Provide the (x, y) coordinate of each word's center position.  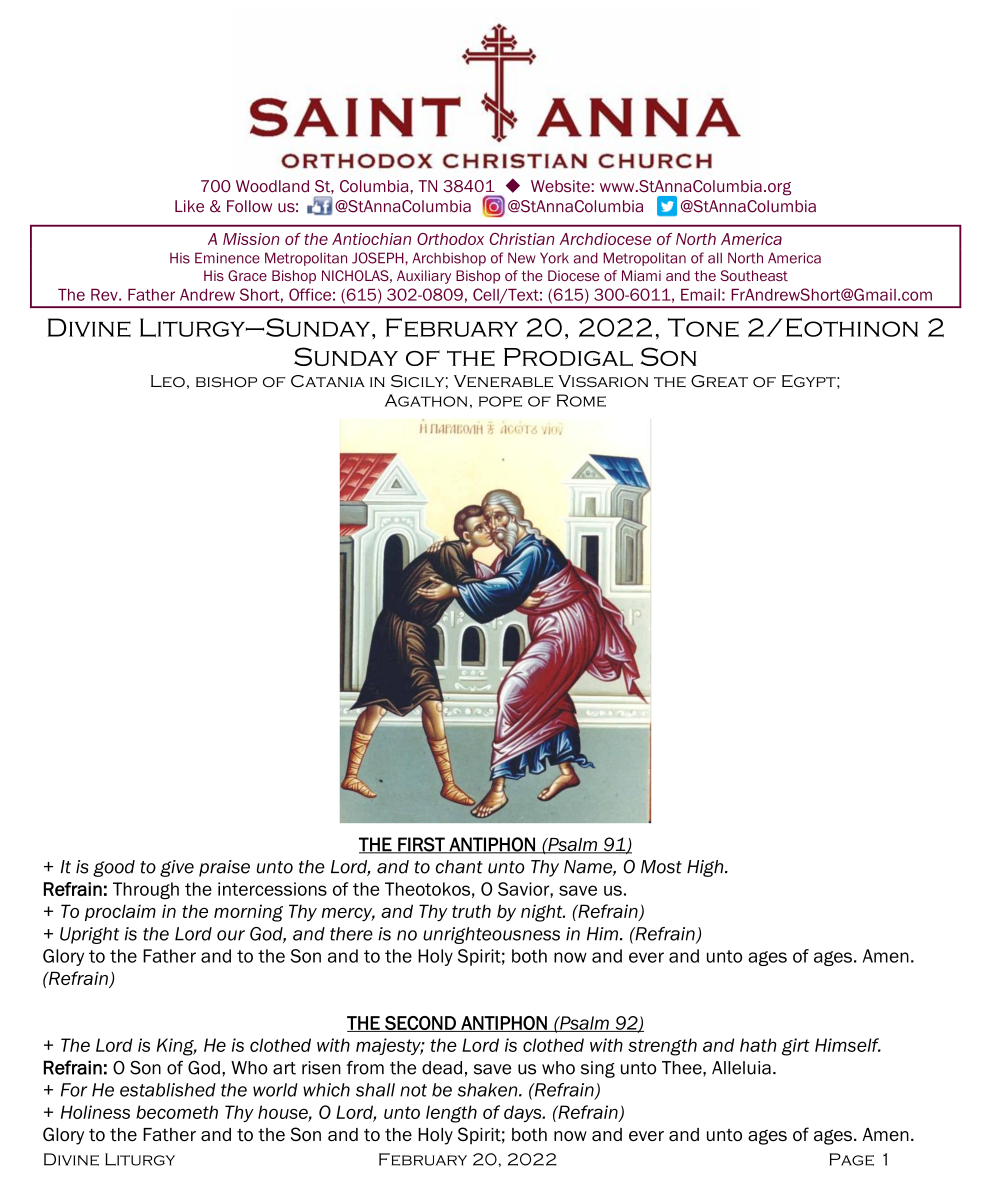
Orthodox (450, 239)
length (451, 1114)
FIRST (421, 845)
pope (500, 401)
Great (719, 381)
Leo (168, 381)
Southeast (754, 275)
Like (189, 206)
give (177, 868)
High (706, 868)
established (168, 1090)
